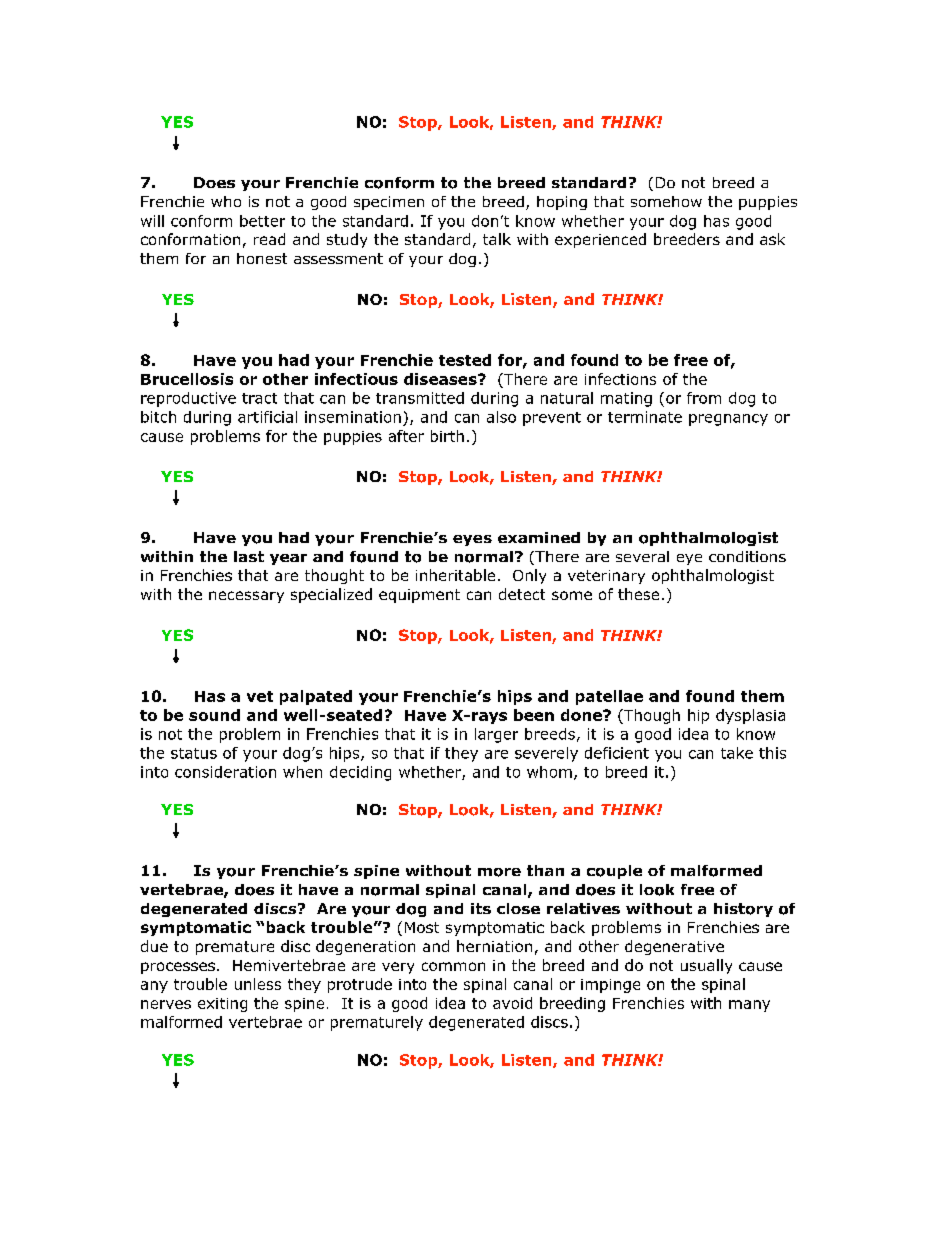  What do you see at coordinates (638, 594) in the screenshot?
I see `these` at bounding box center [638, 594].
